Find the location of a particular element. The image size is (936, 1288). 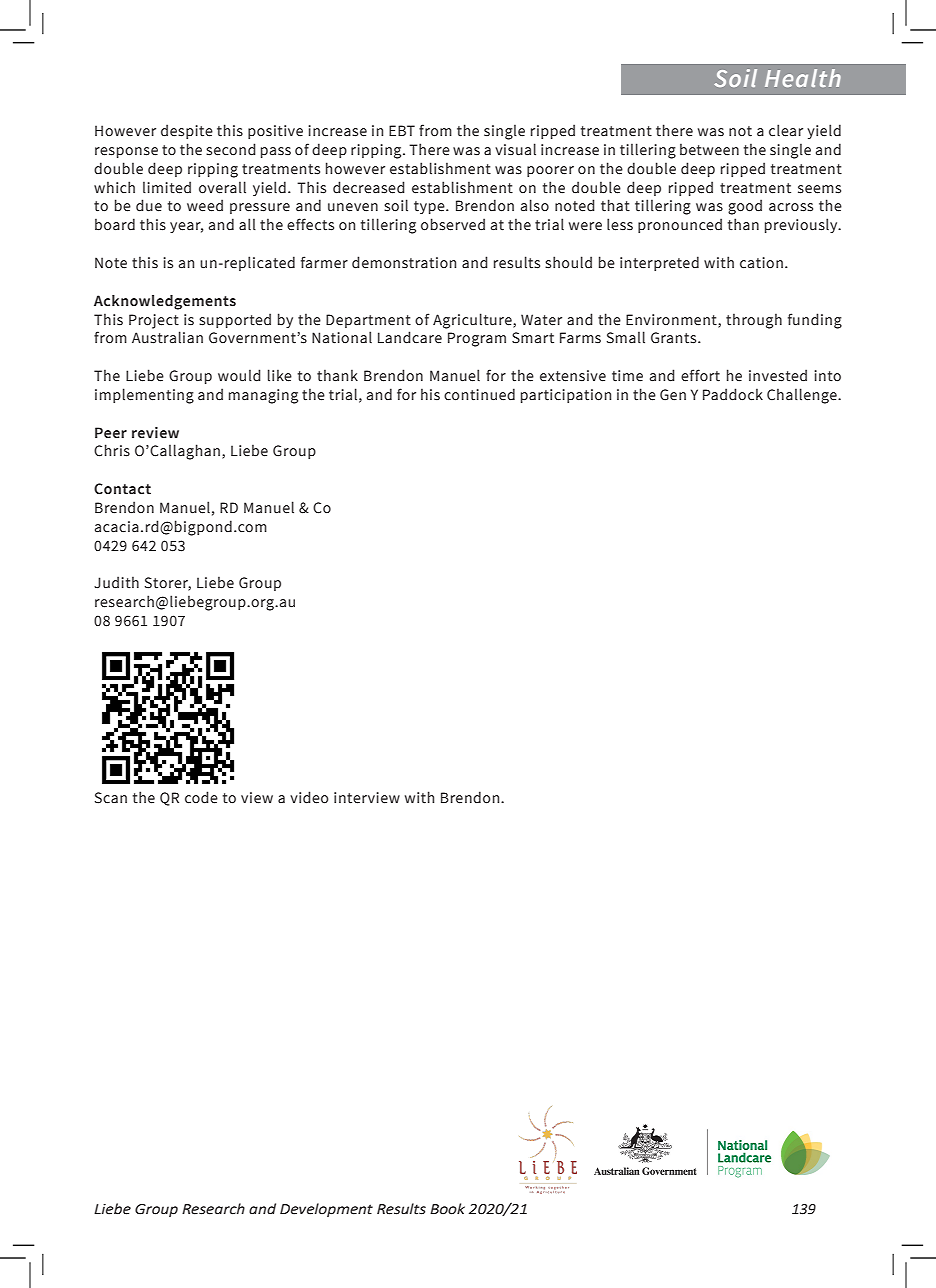

Contact is located at coordinates (122, 489).
